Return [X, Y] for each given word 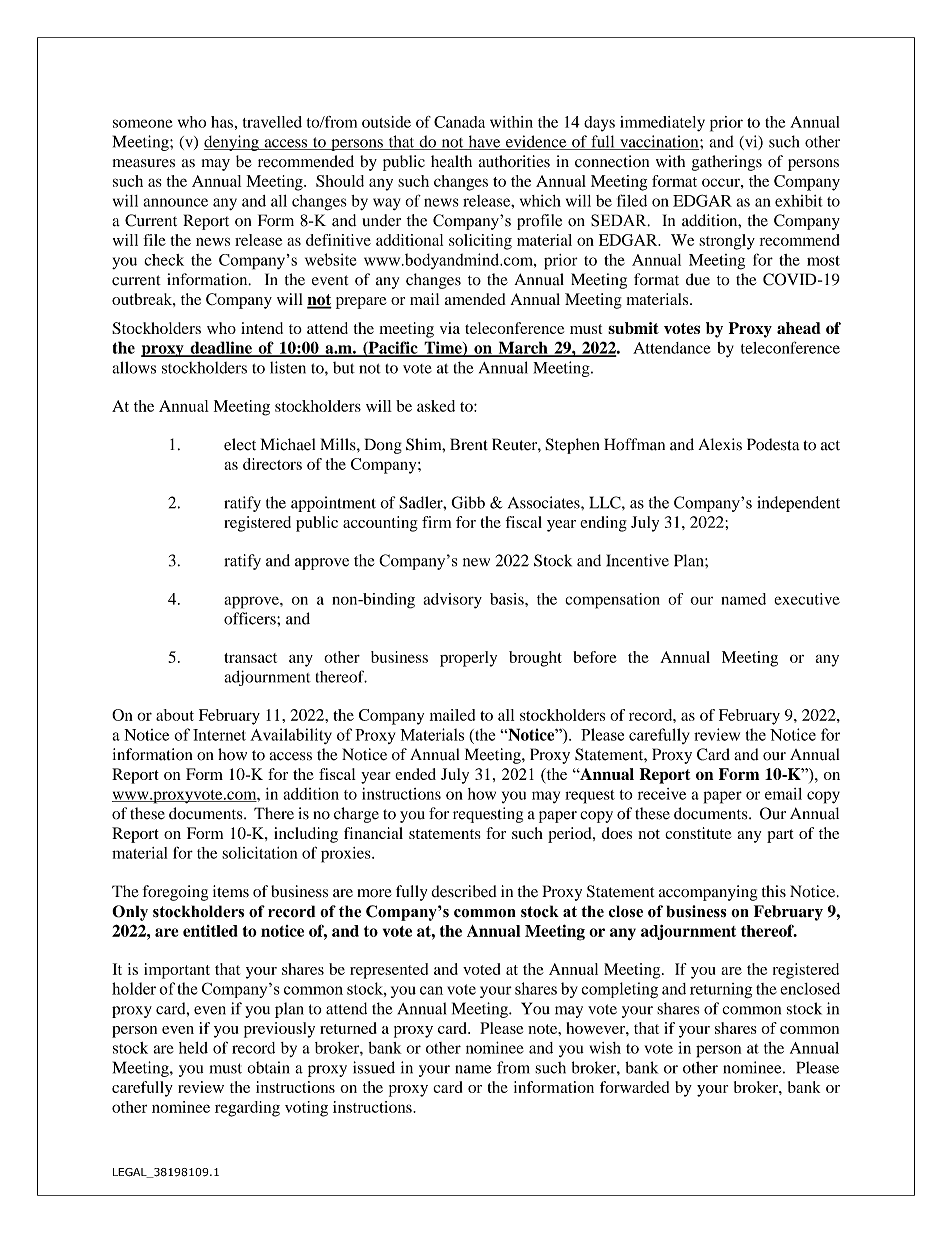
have [484, 142]
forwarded [634, 1087]
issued [374, 1067]
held [193, 1048]
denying [232, 143]
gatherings [727, 163]
